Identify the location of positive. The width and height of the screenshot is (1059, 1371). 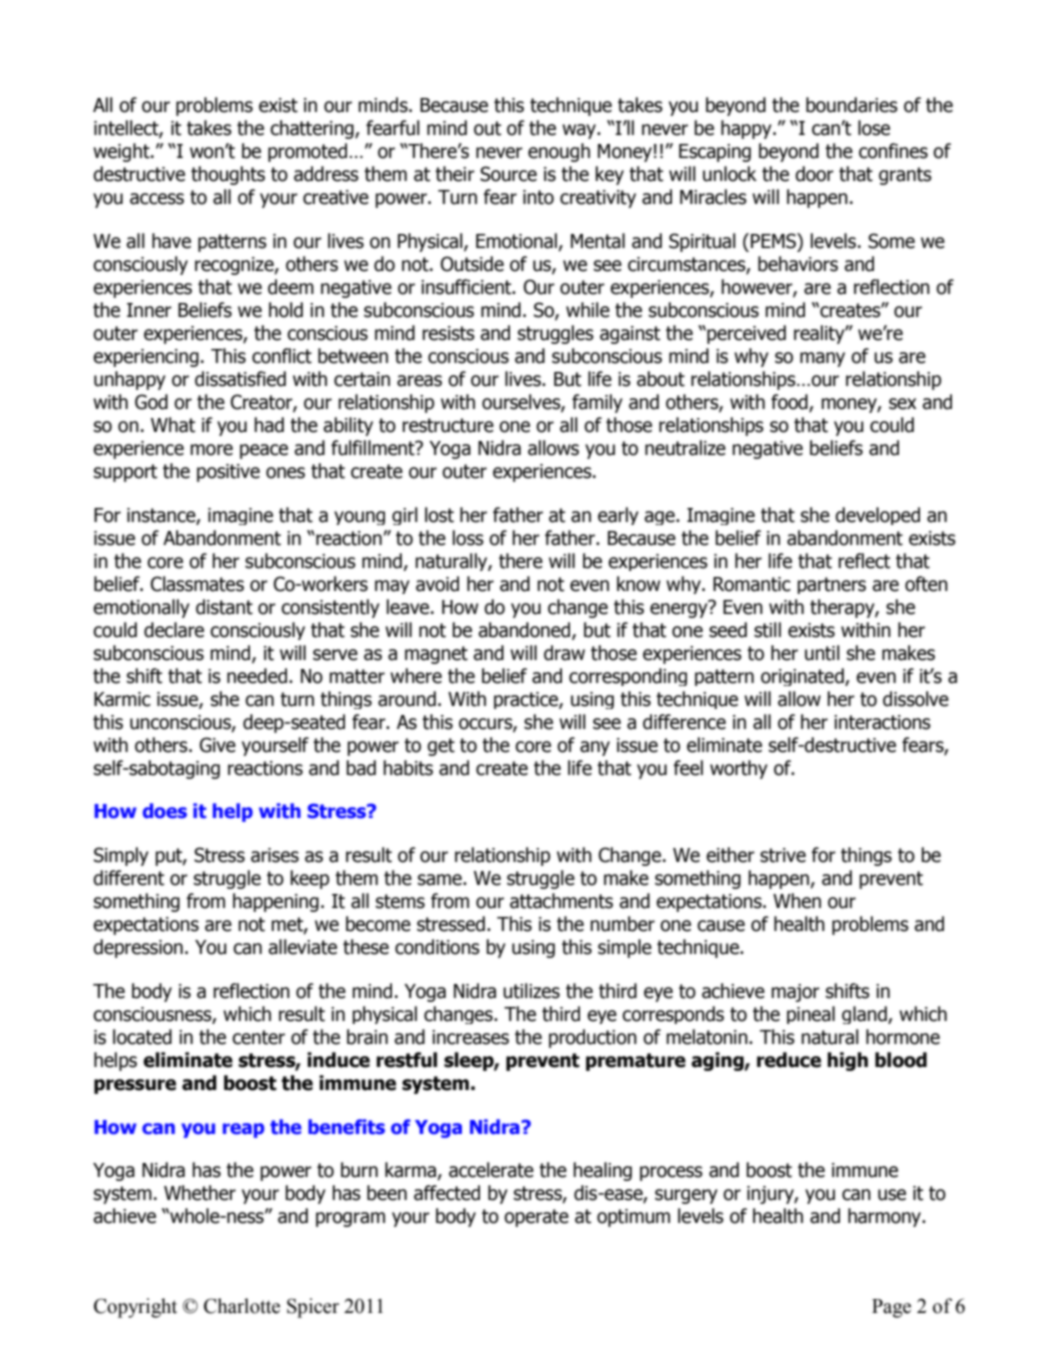
(228, 473).
